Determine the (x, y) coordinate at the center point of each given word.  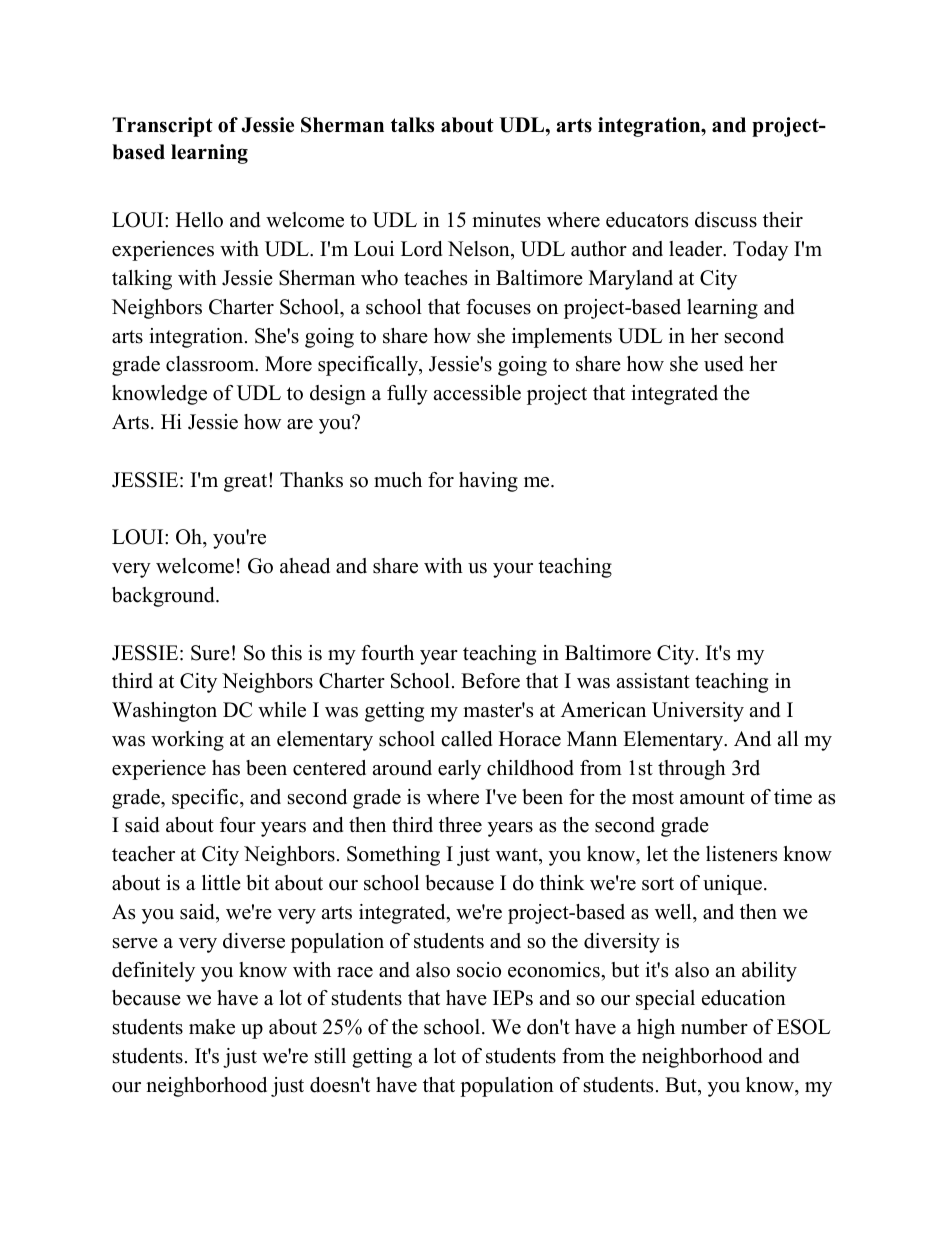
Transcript (162, 127)
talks (412, 125)
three (460, 825)
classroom (211, 364)
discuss (726, 220)
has (226, 768)
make (212, 1027)
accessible (477, 393)
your (513, 570)
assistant (653, 681)
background (164, 597)
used (723, 364)
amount (712, 798)
